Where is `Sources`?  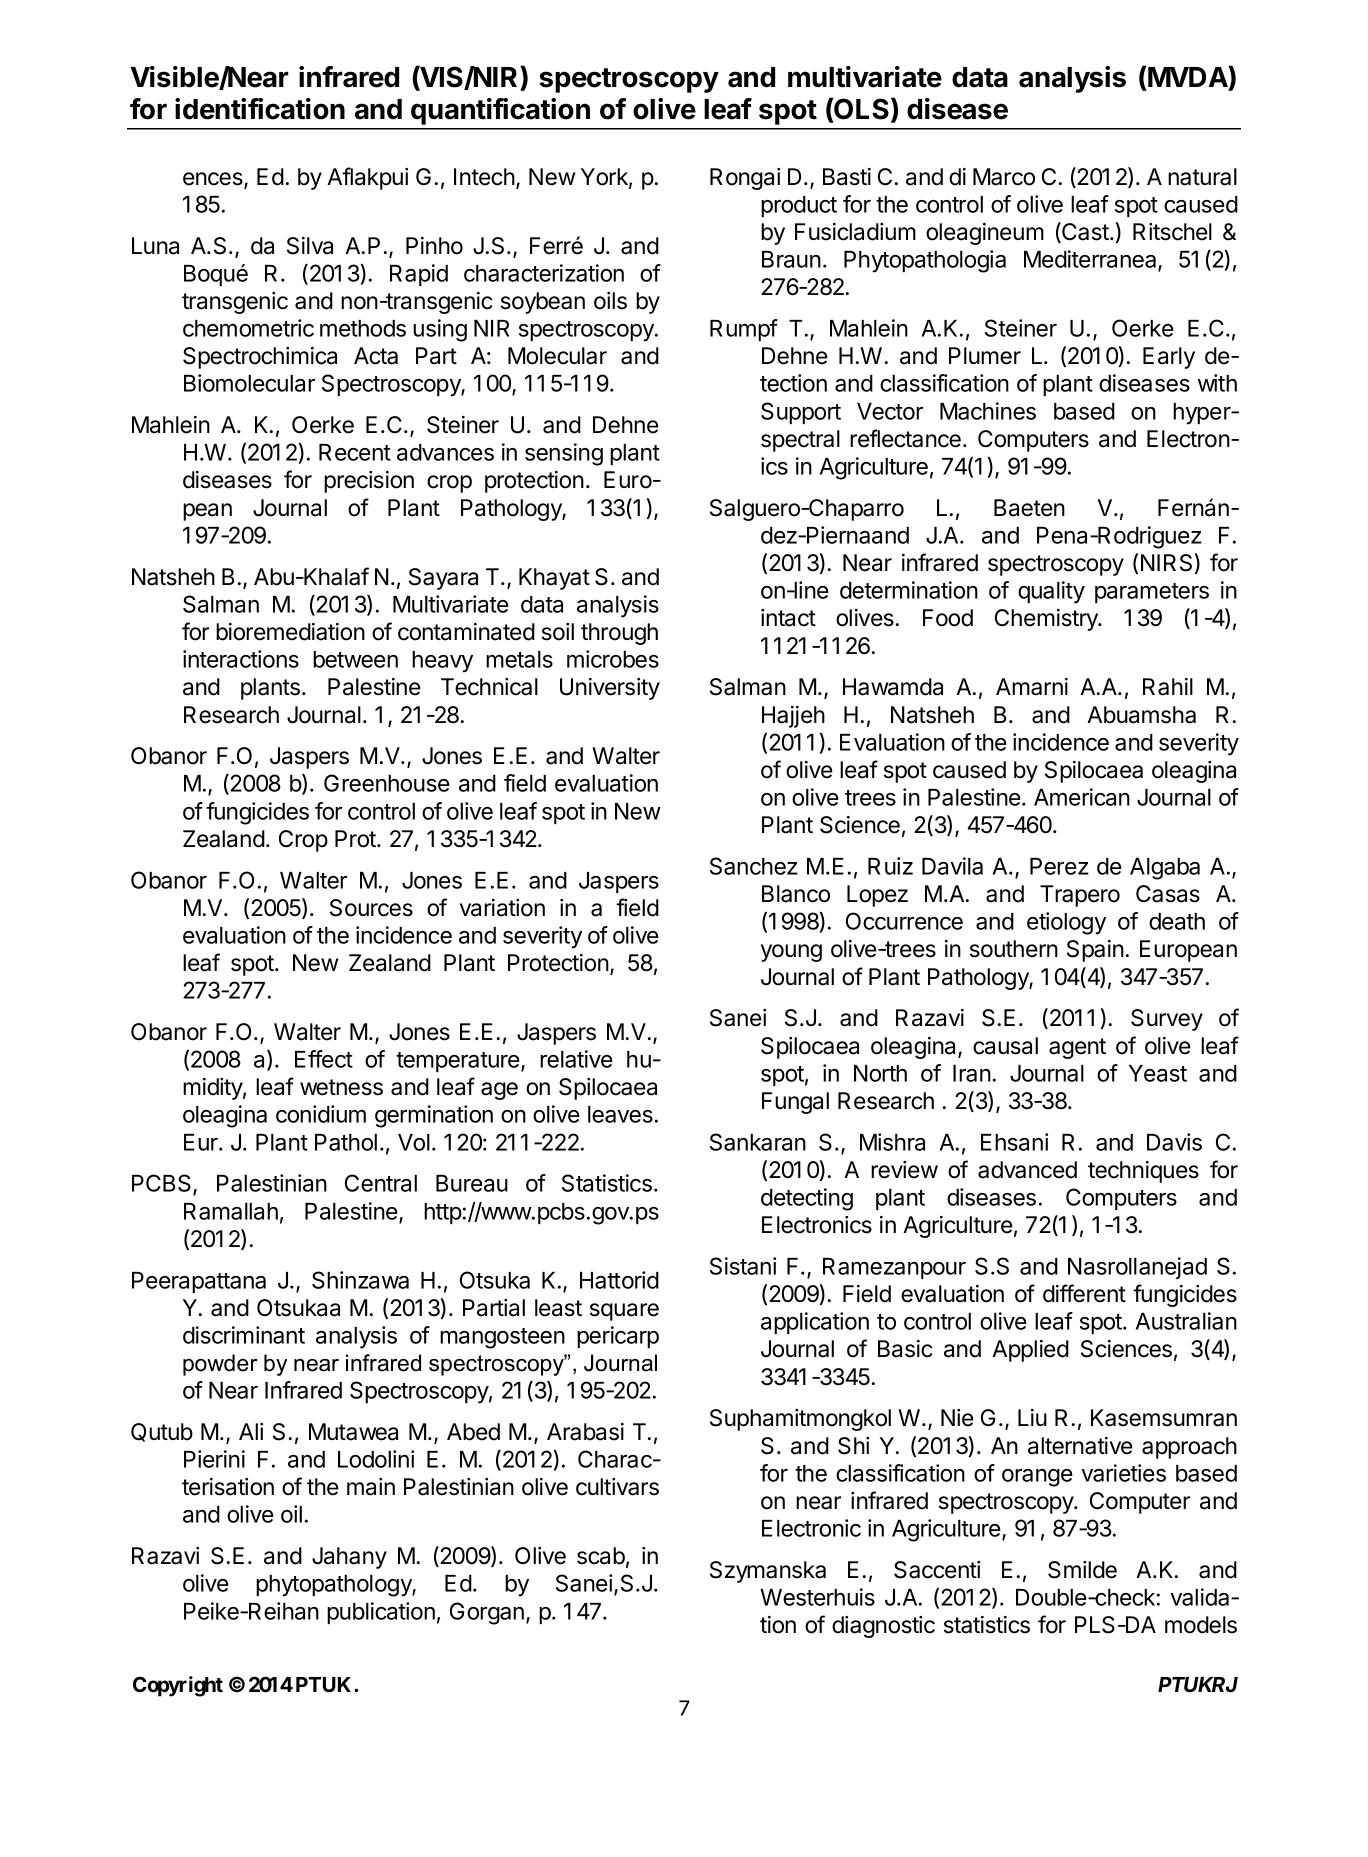
Sources is located at coordinates (371, 908).
